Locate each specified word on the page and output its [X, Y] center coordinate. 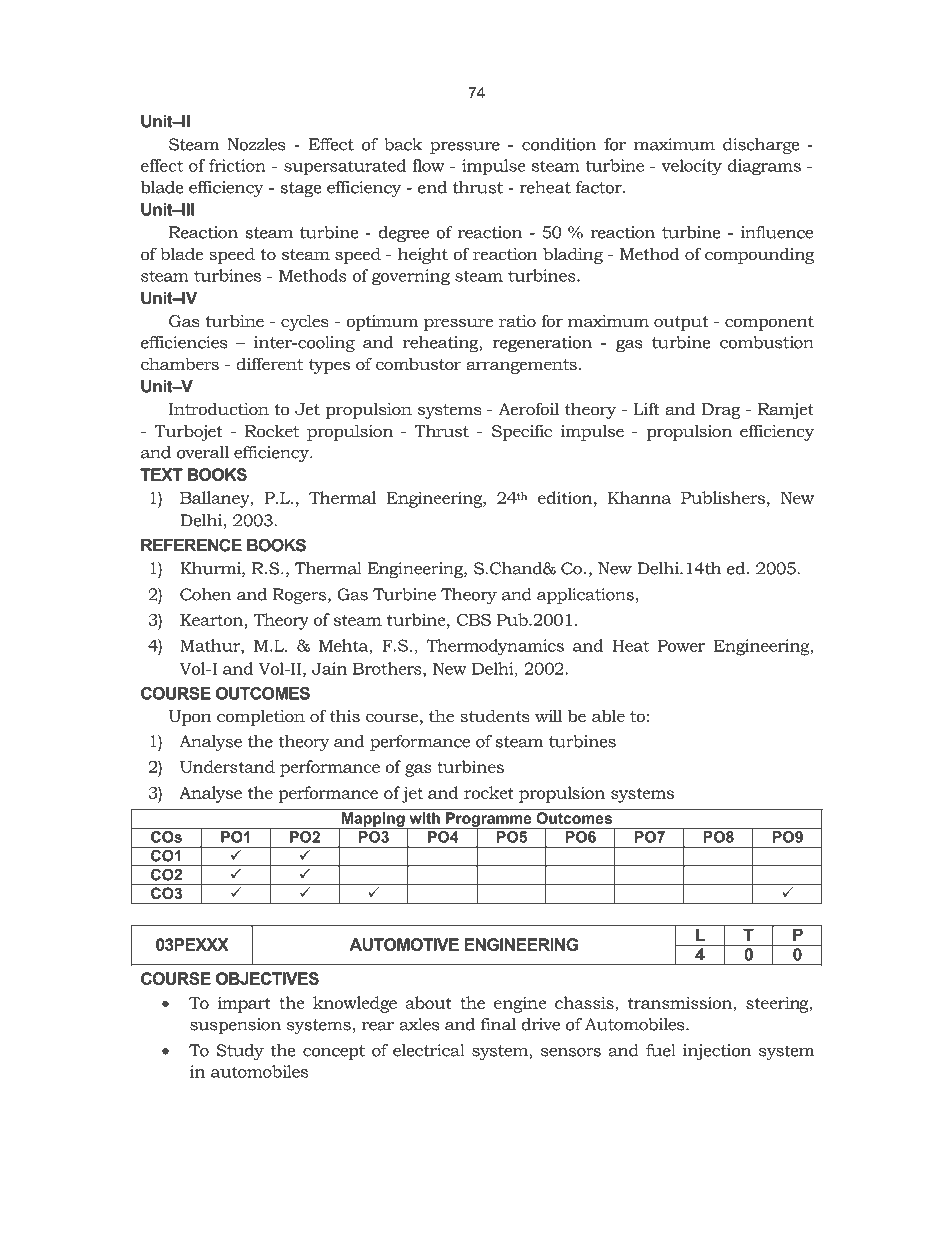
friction [237, 165]
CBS [474, 620]
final [498, 1024]
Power [681, 646]
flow [428, 165]
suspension [235, 1026]
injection [717, 1052]
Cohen [205, 594]
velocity [692, 167]
